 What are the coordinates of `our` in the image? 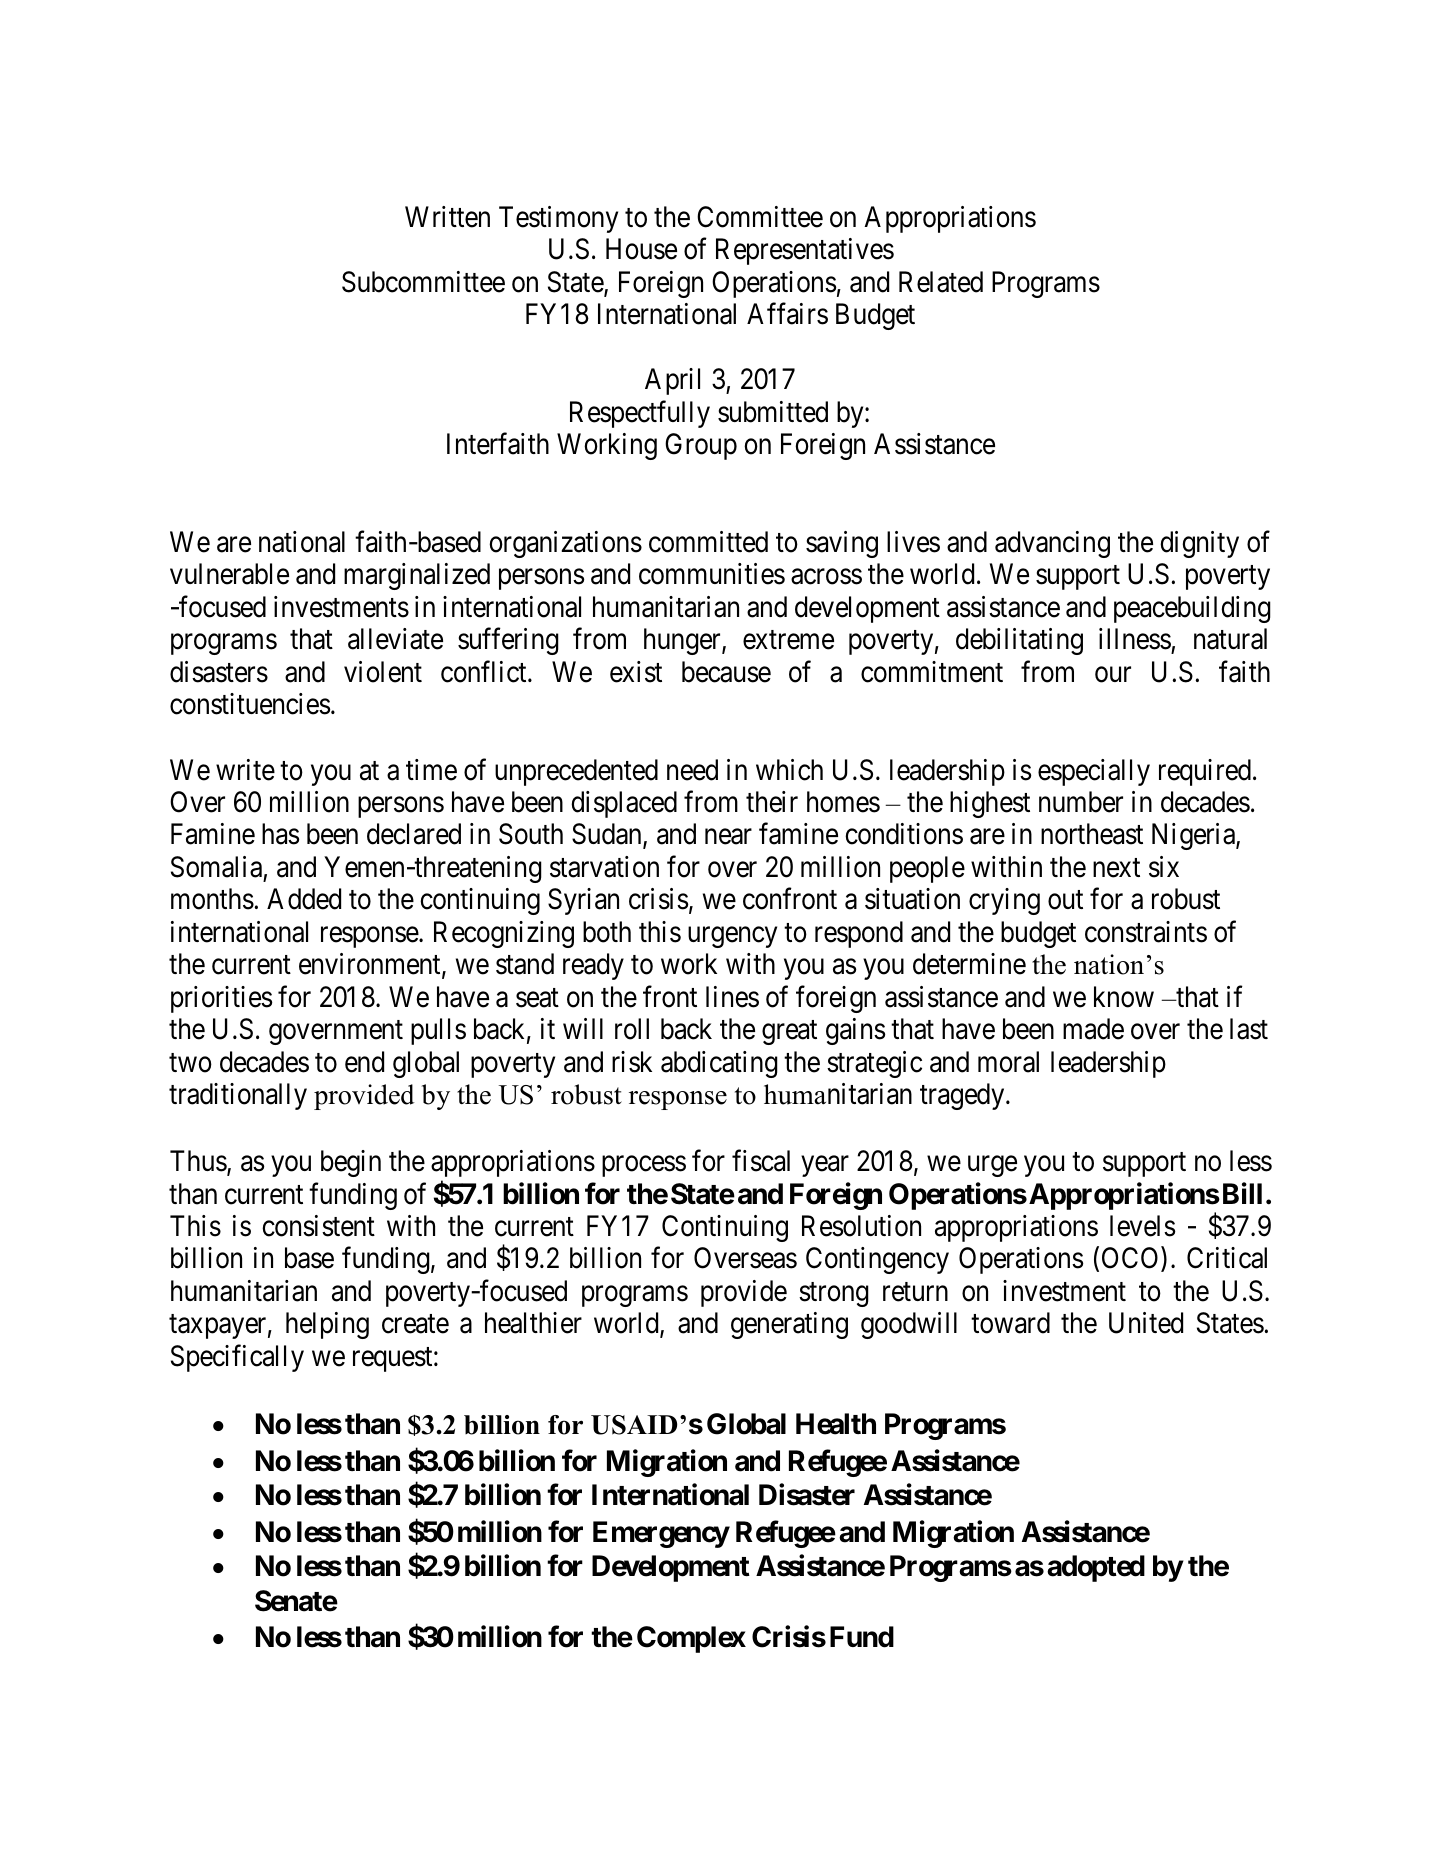 It's located at (1113, 675).
